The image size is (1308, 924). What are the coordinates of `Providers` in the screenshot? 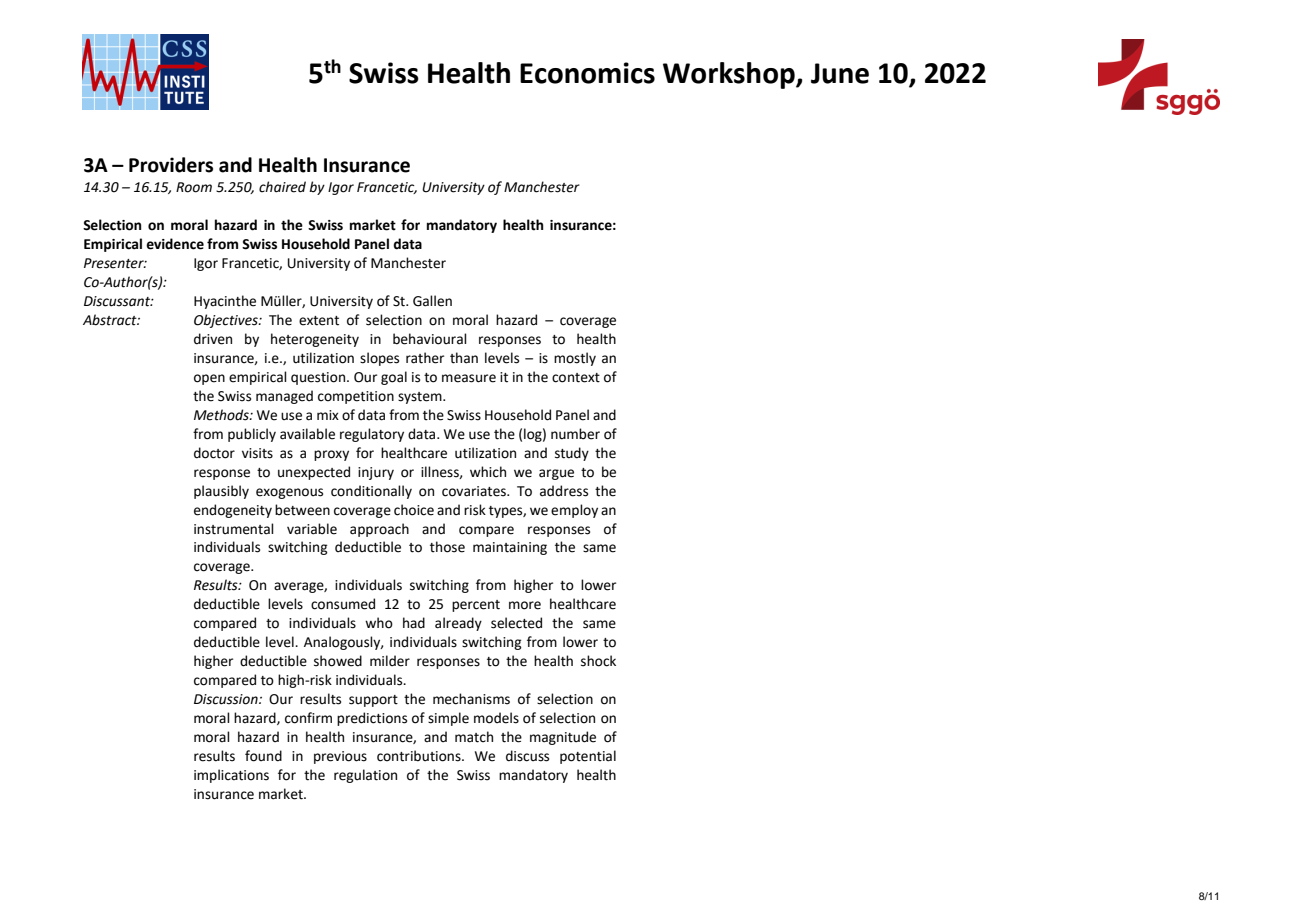 It's located at (171, 165).
